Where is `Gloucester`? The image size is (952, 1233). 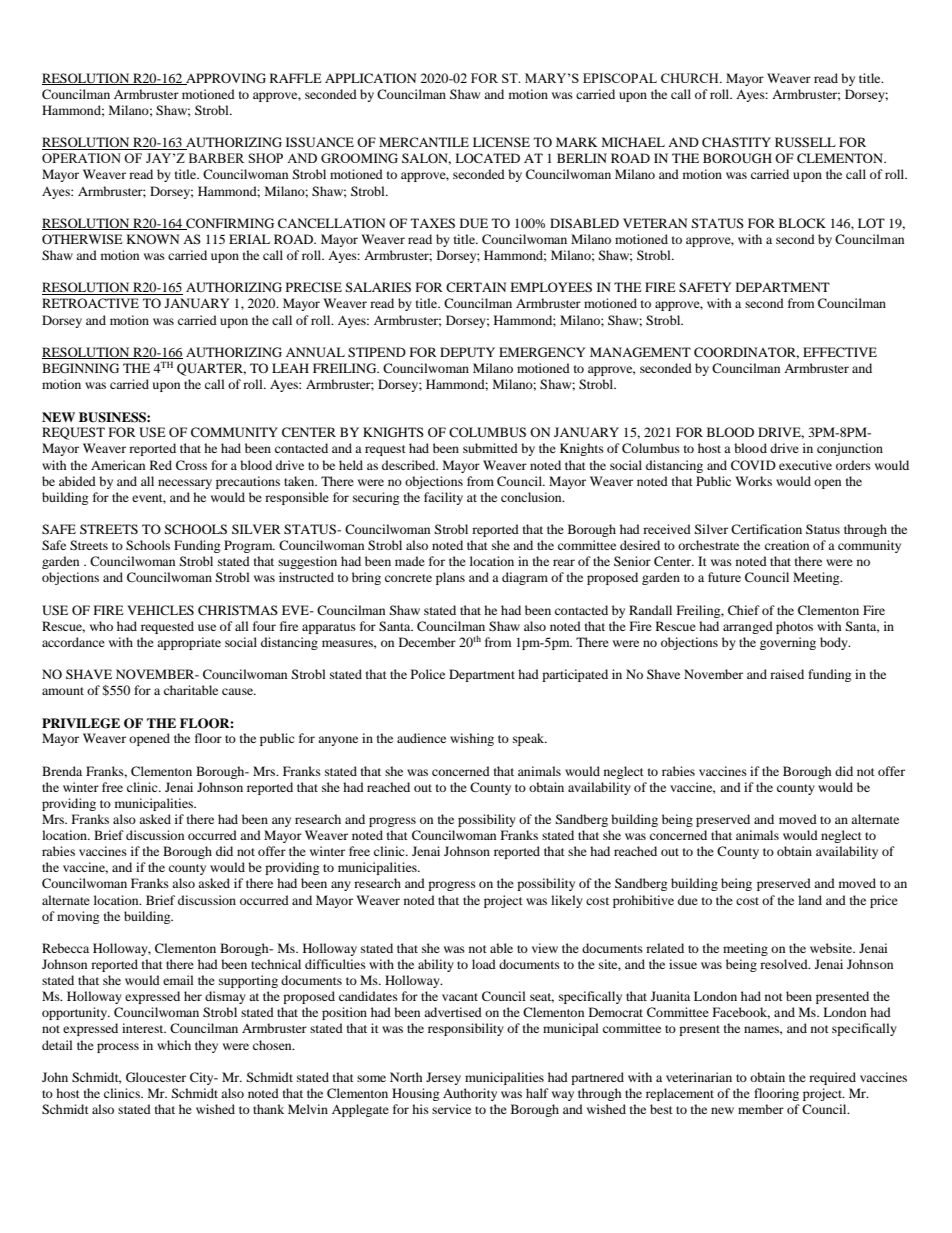
Gloucester is located at coordinates (156, 1077).
